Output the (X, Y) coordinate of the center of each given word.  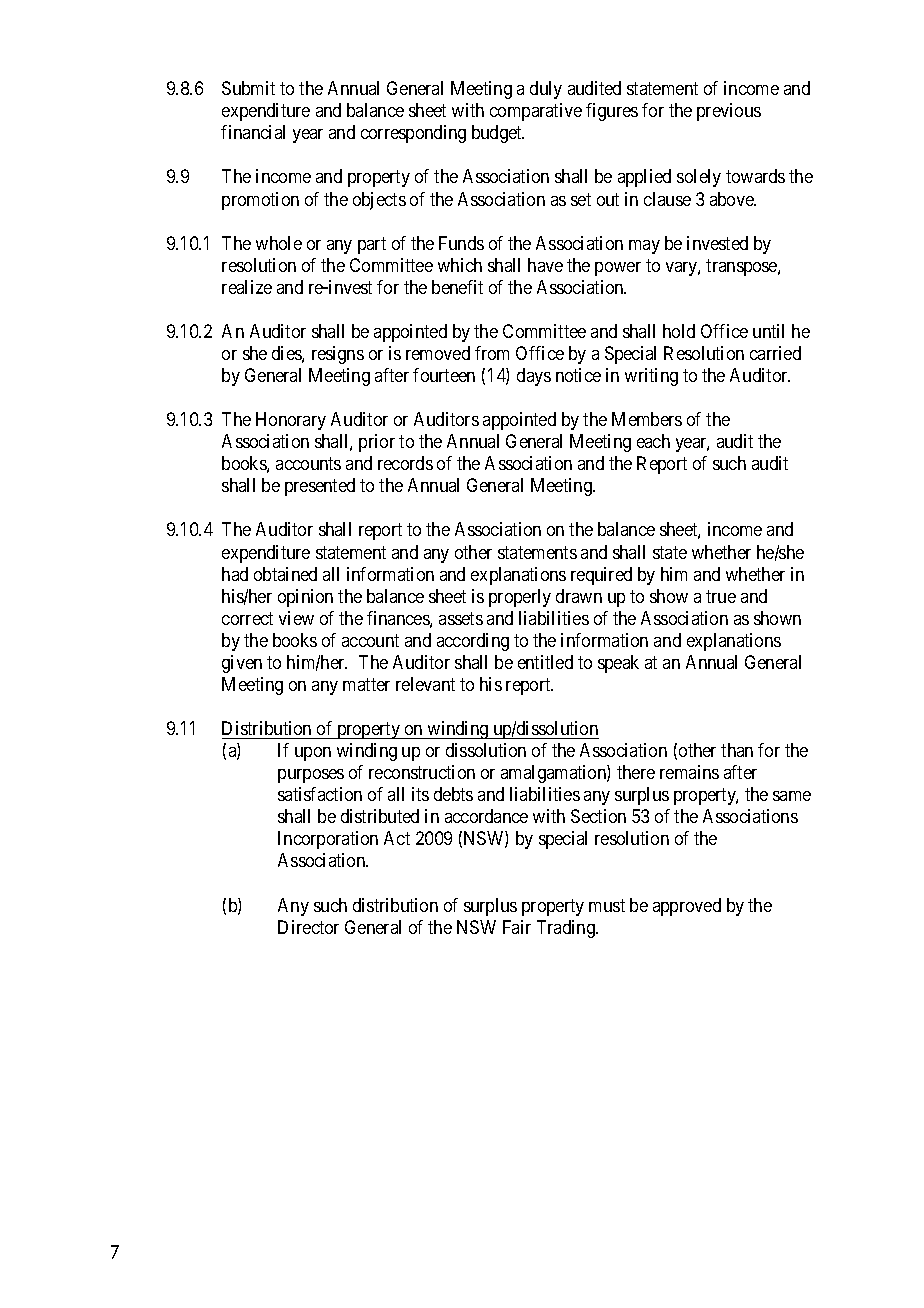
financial (253, 132)
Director (308, 927)
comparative (536, 112)
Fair (517, 927)
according (473, 642)
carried (775, 353)
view (296, 618)
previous (729, 112)
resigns (338, 355)
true (721, 596)
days (534, 377)
